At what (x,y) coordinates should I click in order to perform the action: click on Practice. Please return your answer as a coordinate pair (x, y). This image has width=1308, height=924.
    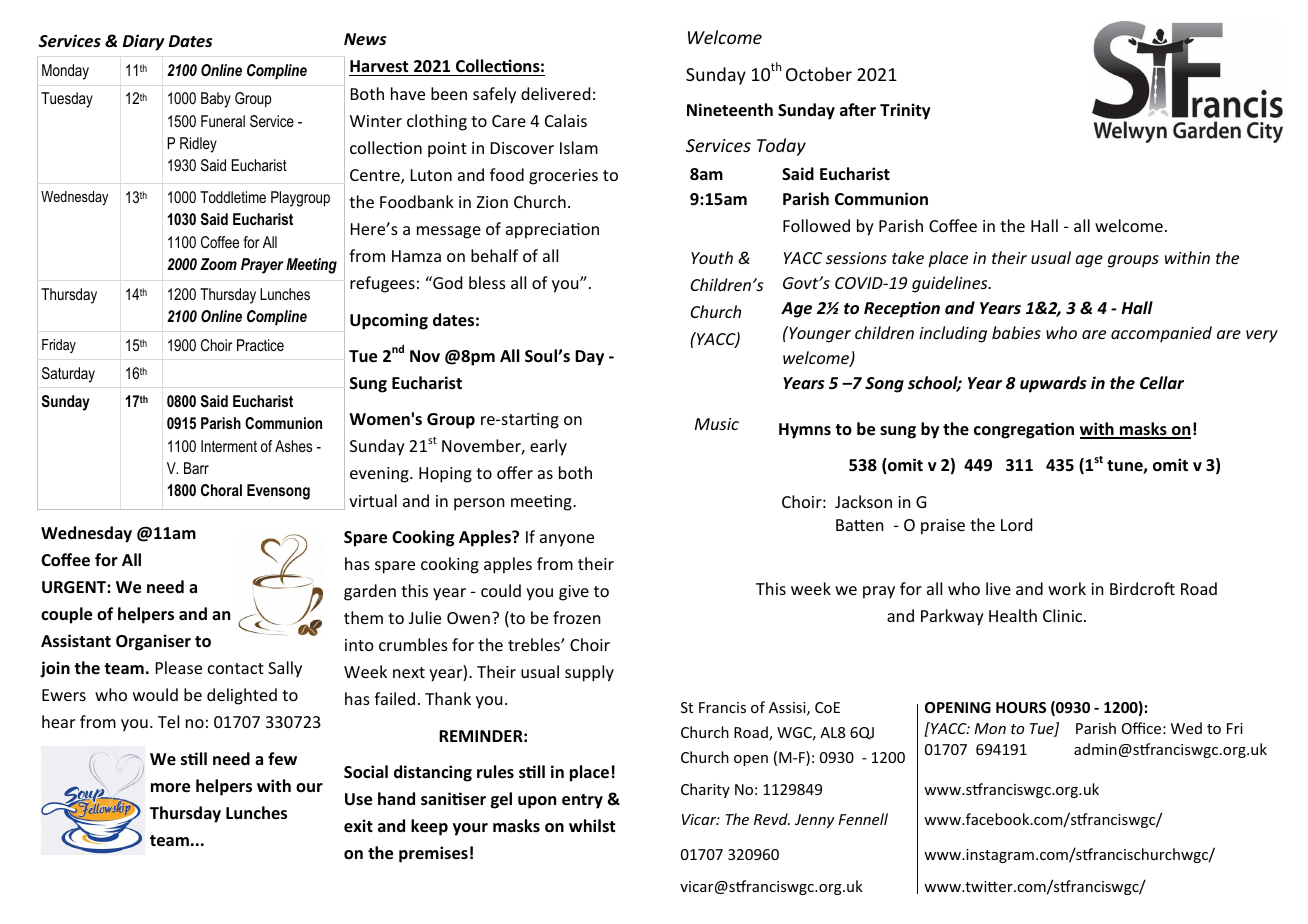
    Looking at the image, I should click on (260, 345).
